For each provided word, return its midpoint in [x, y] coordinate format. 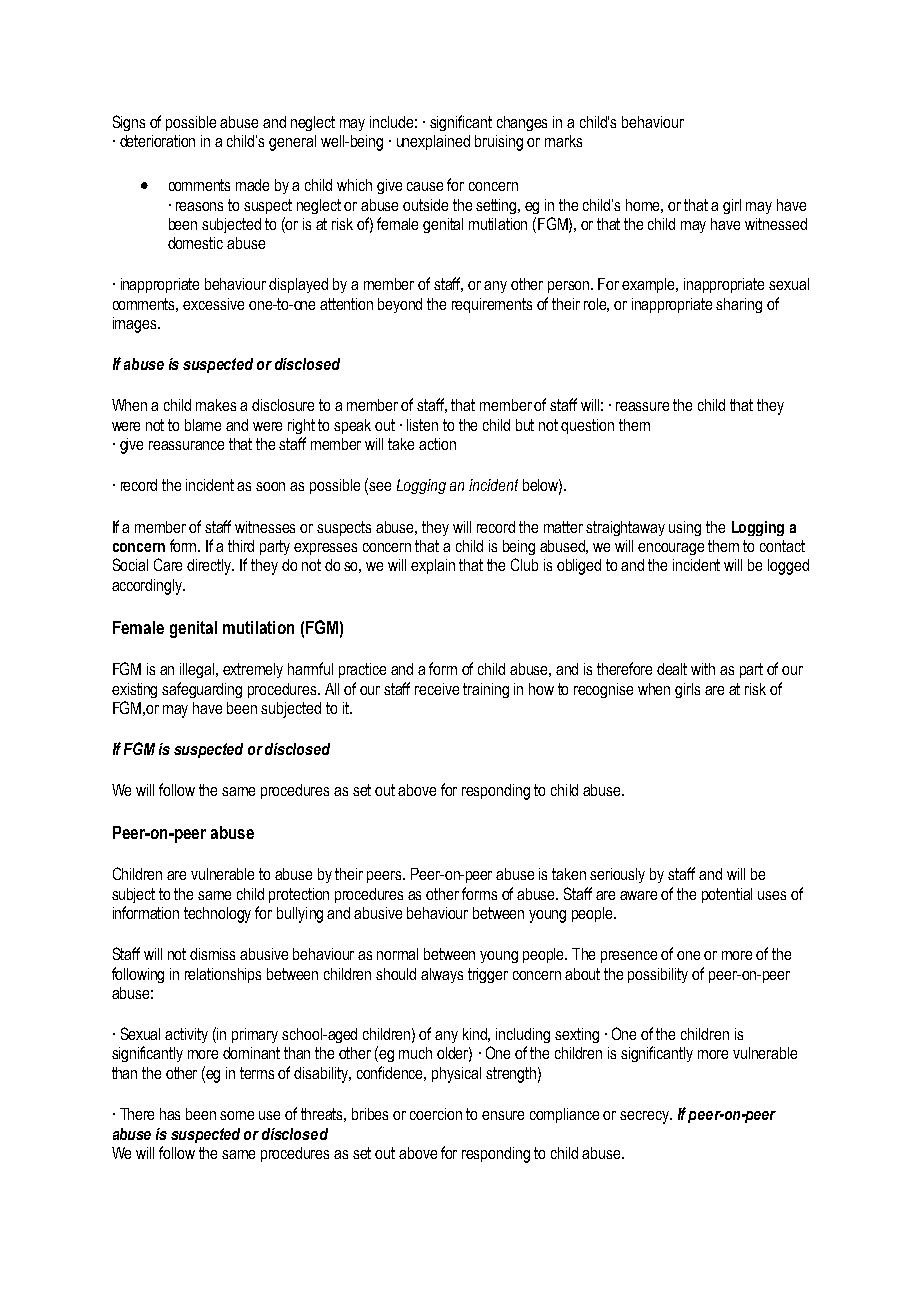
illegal [198, 670]
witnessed [776, 224]
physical [456, 1075]
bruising [499, 143]
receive [437, 689]
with [703, 669]
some [237, 1115]
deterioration [157, 141]
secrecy [645, 1117]
